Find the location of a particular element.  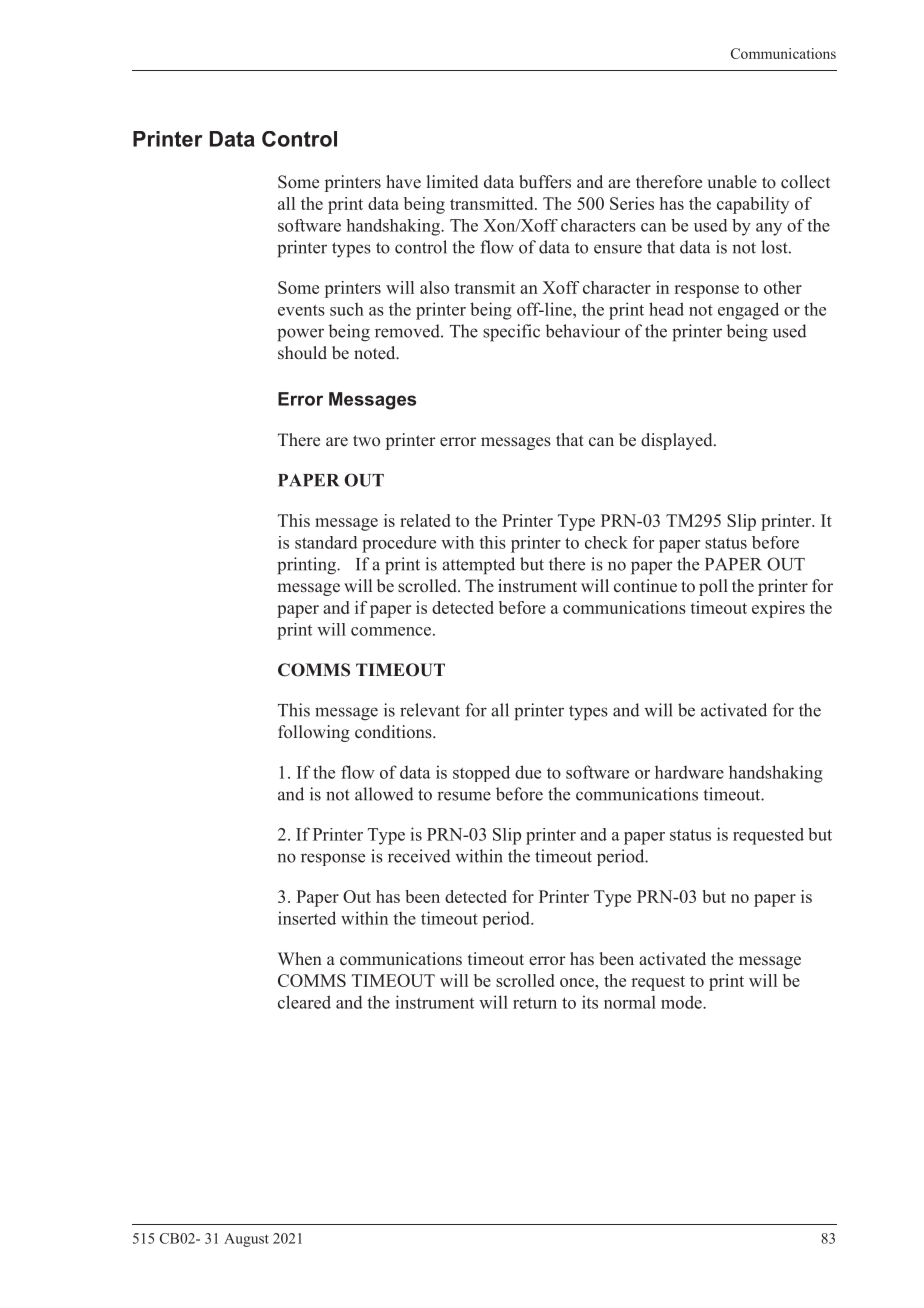

buffers is located at coordinates (545, 182).
